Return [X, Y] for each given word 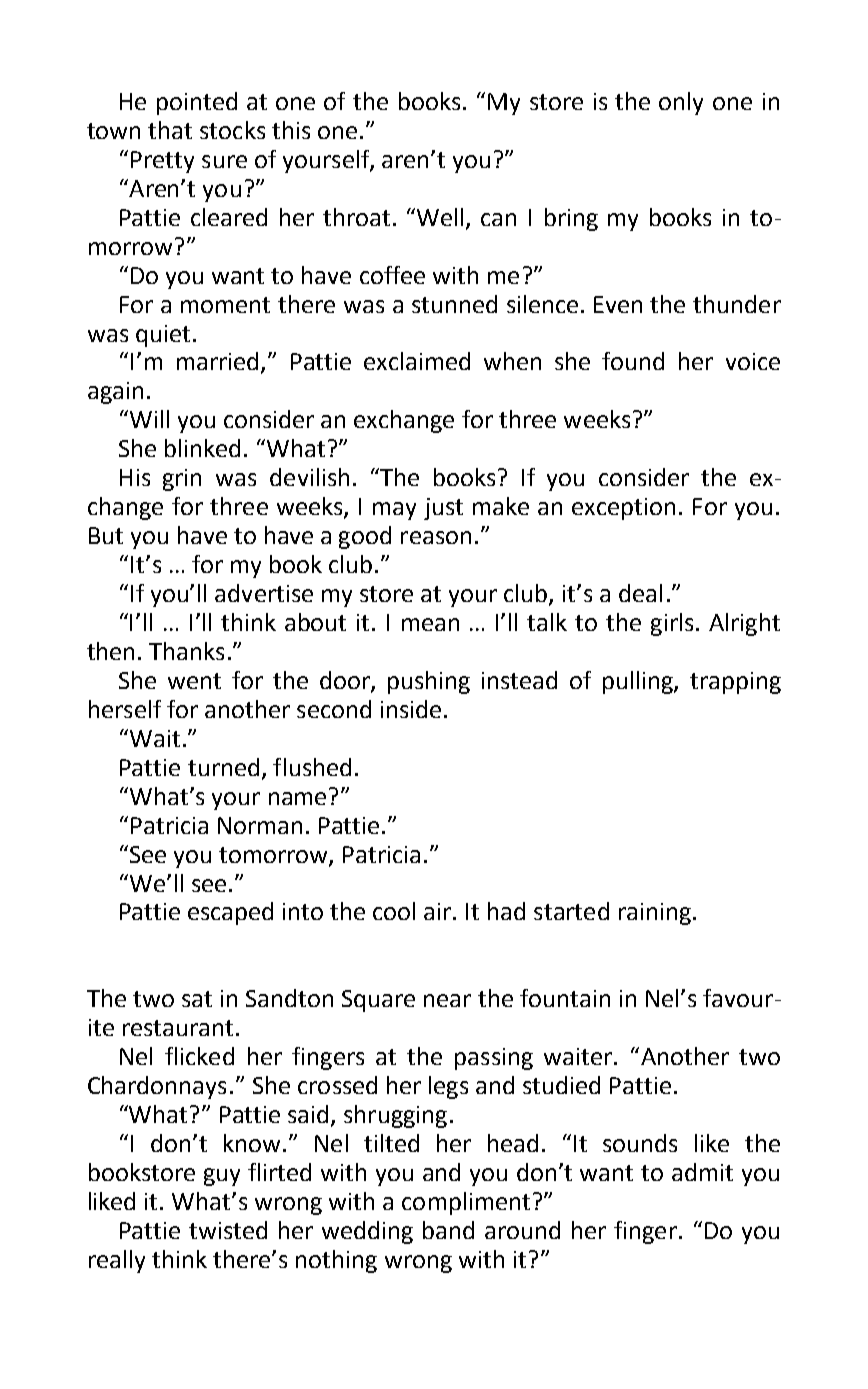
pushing [429, 682]
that [170, 130]
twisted [228, 1230]
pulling [639, 682]
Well [442, 218]
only [681, 103]
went [194, 681]
